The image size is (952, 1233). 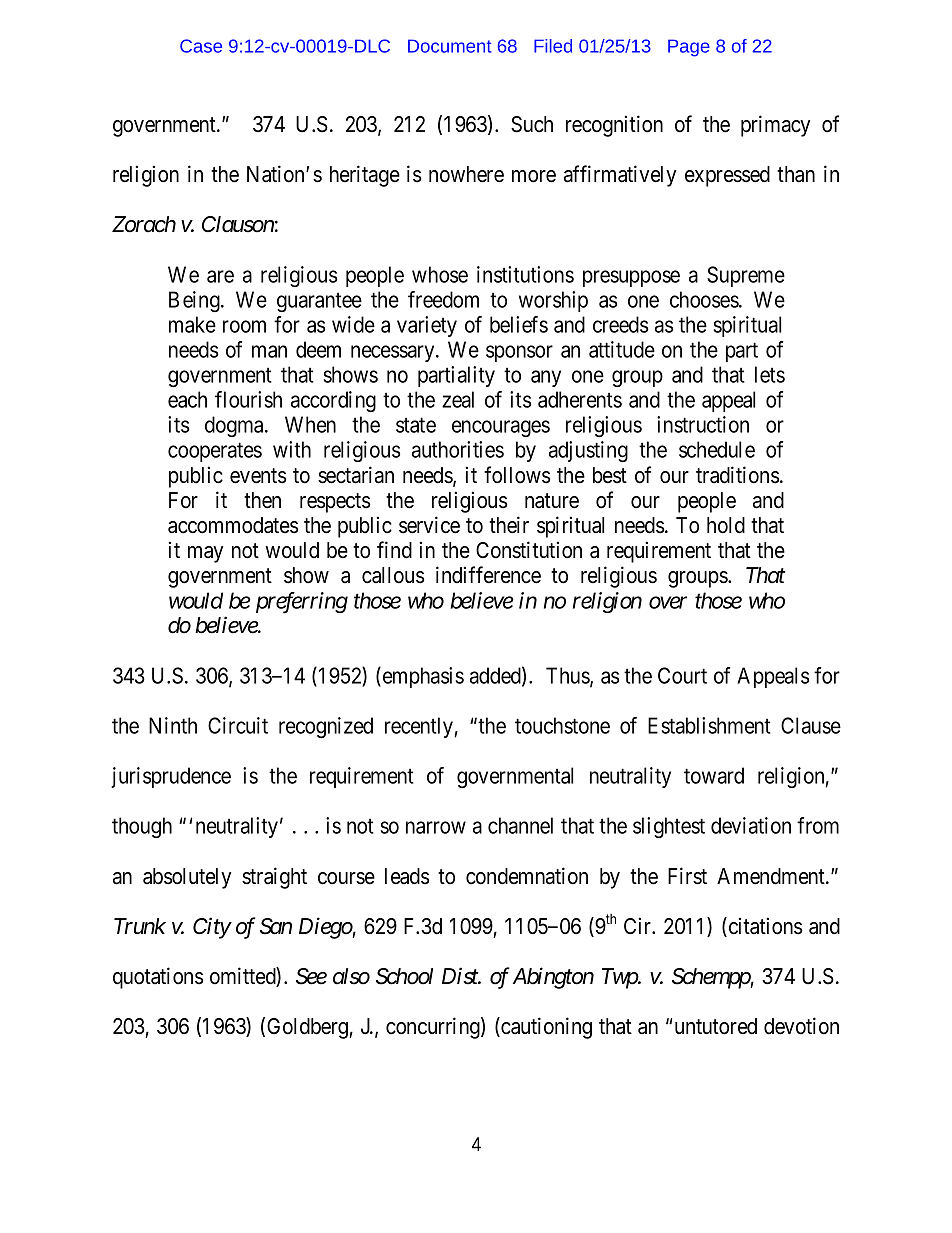 I want to click on schedule, so click(x=717, y=449).
